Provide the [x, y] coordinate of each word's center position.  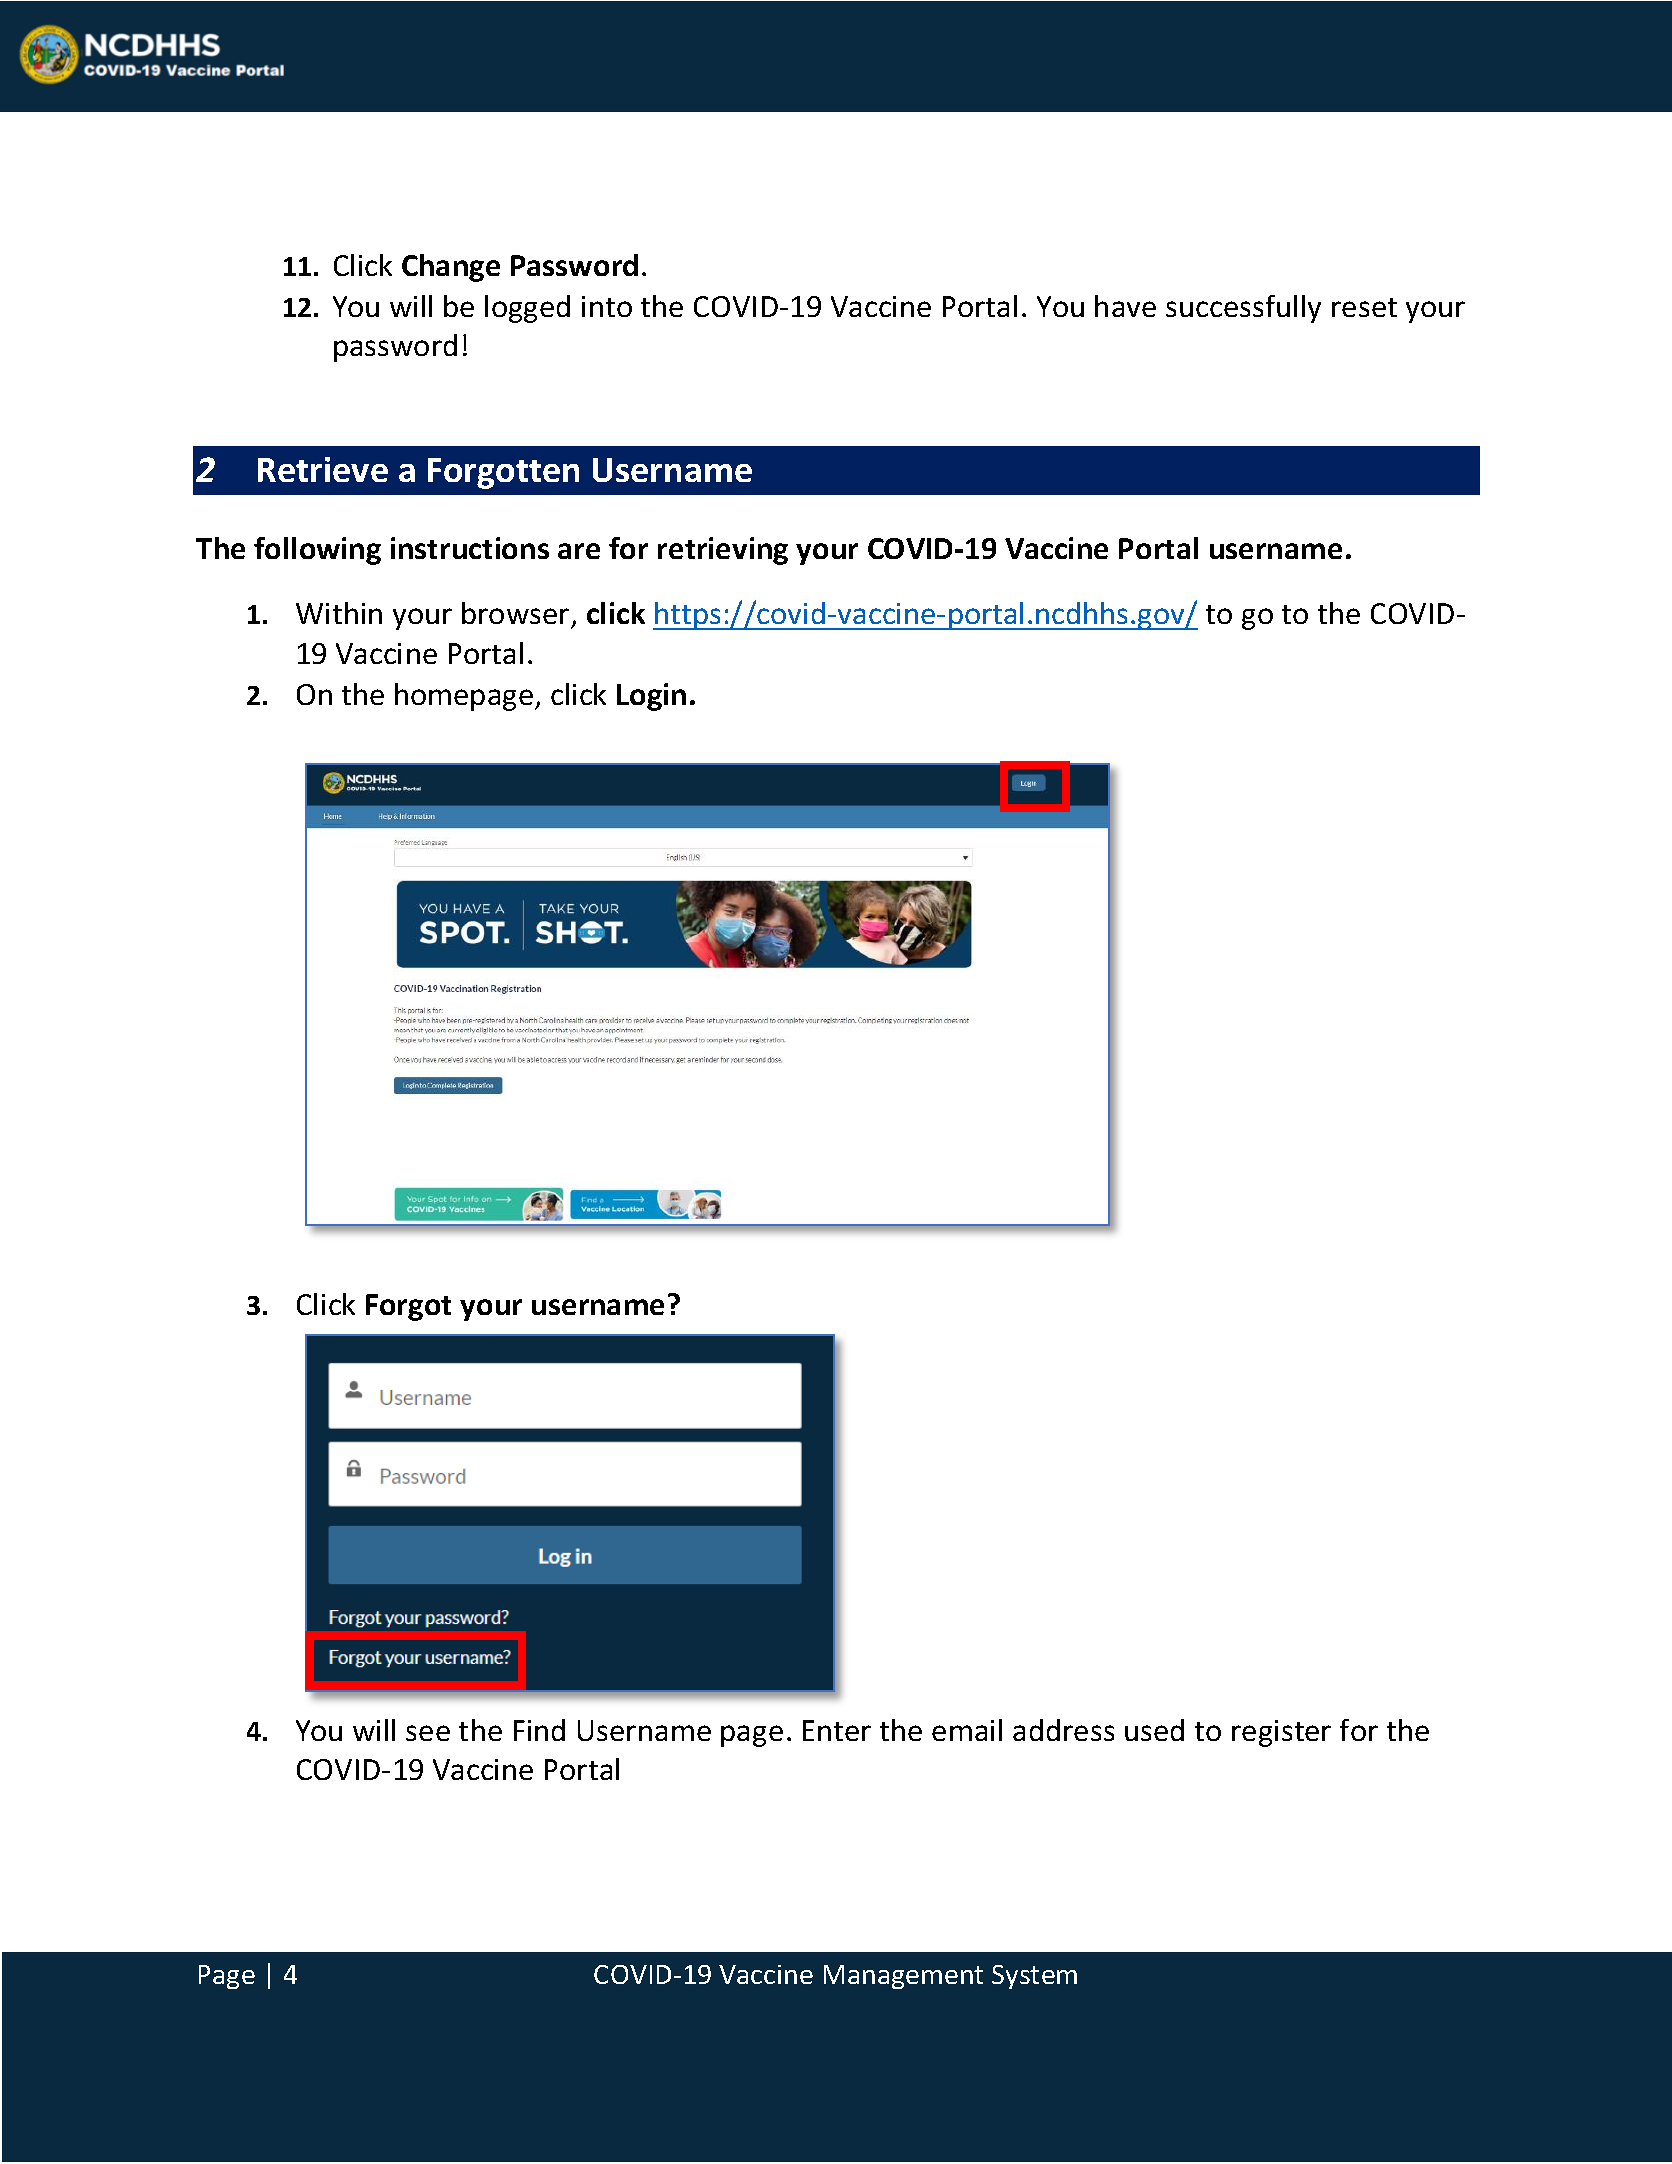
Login [651, 697]
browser [515, 613]
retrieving [723, 551]
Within [339, 613]
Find [539, 1730]
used [1154, 1730]
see [428, 1733]
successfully [1243, 309]
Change [451, 268]
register [1281, 1733]
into [607, 306]
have [1125, 306]
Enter [837, 1730]
